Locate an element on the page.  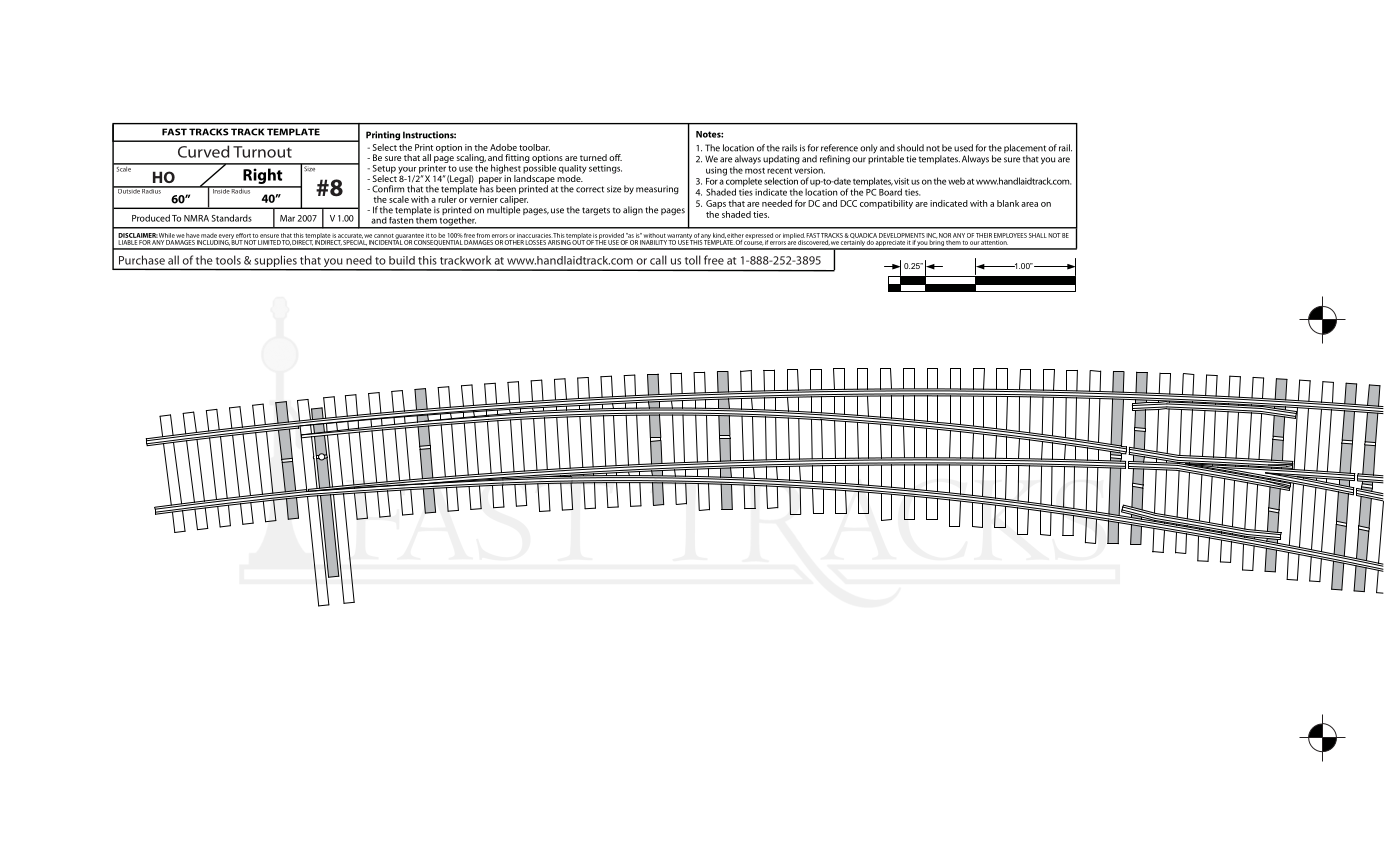
toolbar is located at coordinates (534, 147).
